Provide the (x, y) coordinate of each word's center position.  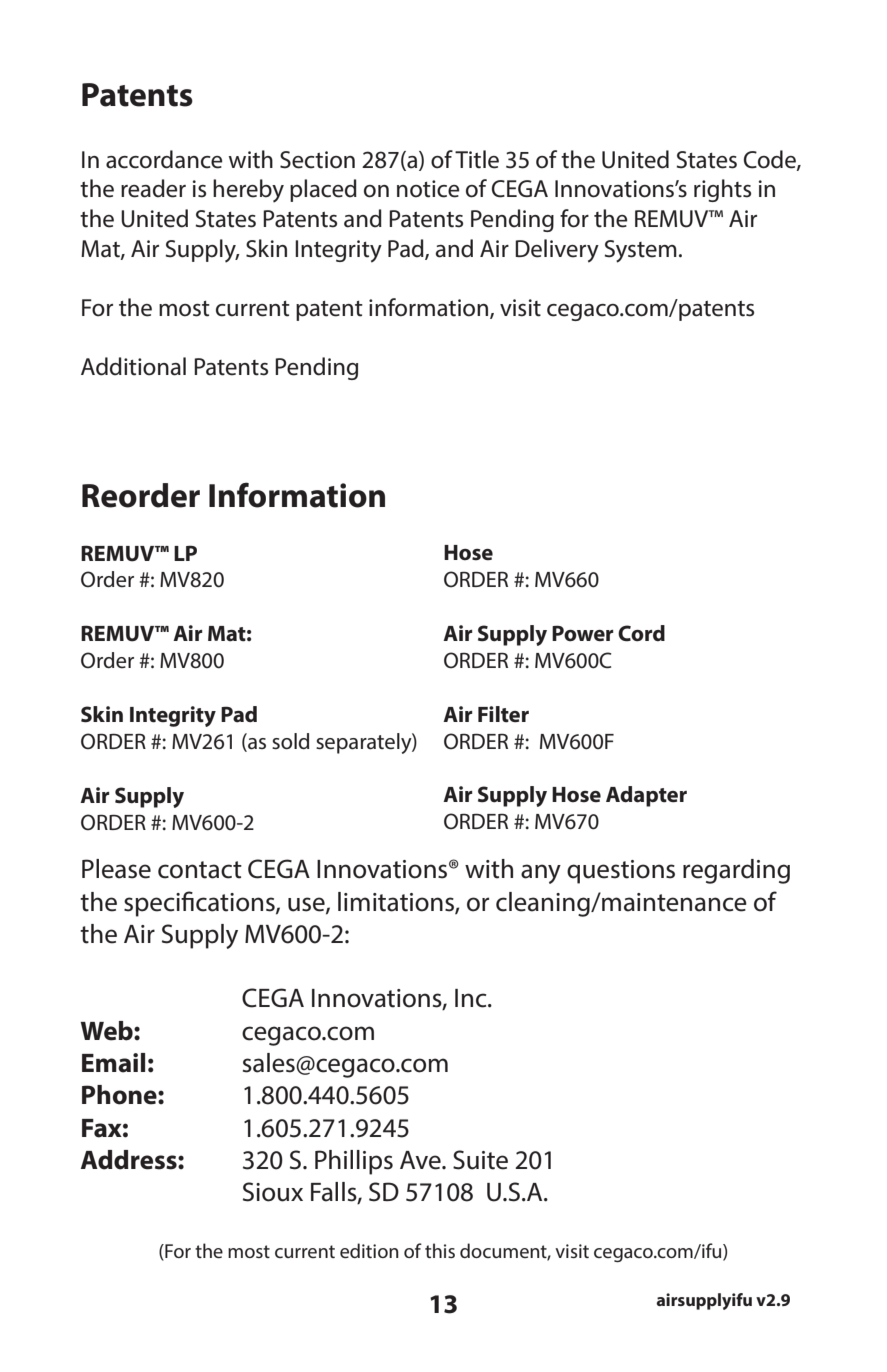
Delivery (557, 251)
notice (428, 189)
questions (621, 872)
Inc (472, 998)
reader (153, 188)
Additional (133, 366)
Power (582, 633)
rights (722, 190)
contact (200, 870)
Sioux (273, 1192)
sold (290, 741)
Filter (503, 714)
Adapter (646, 796)
